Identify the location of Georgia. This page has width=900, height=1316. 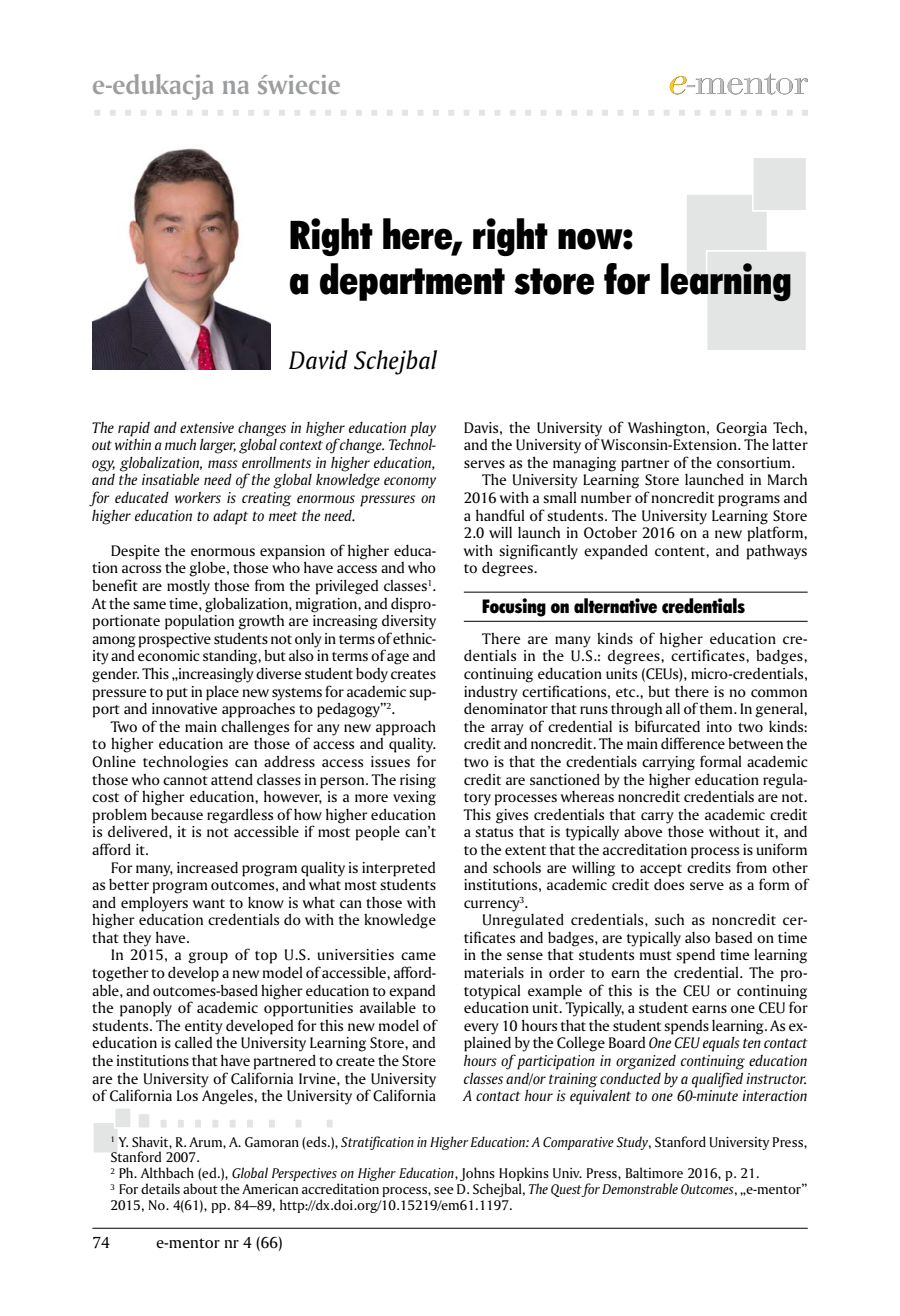
(741, 429).
